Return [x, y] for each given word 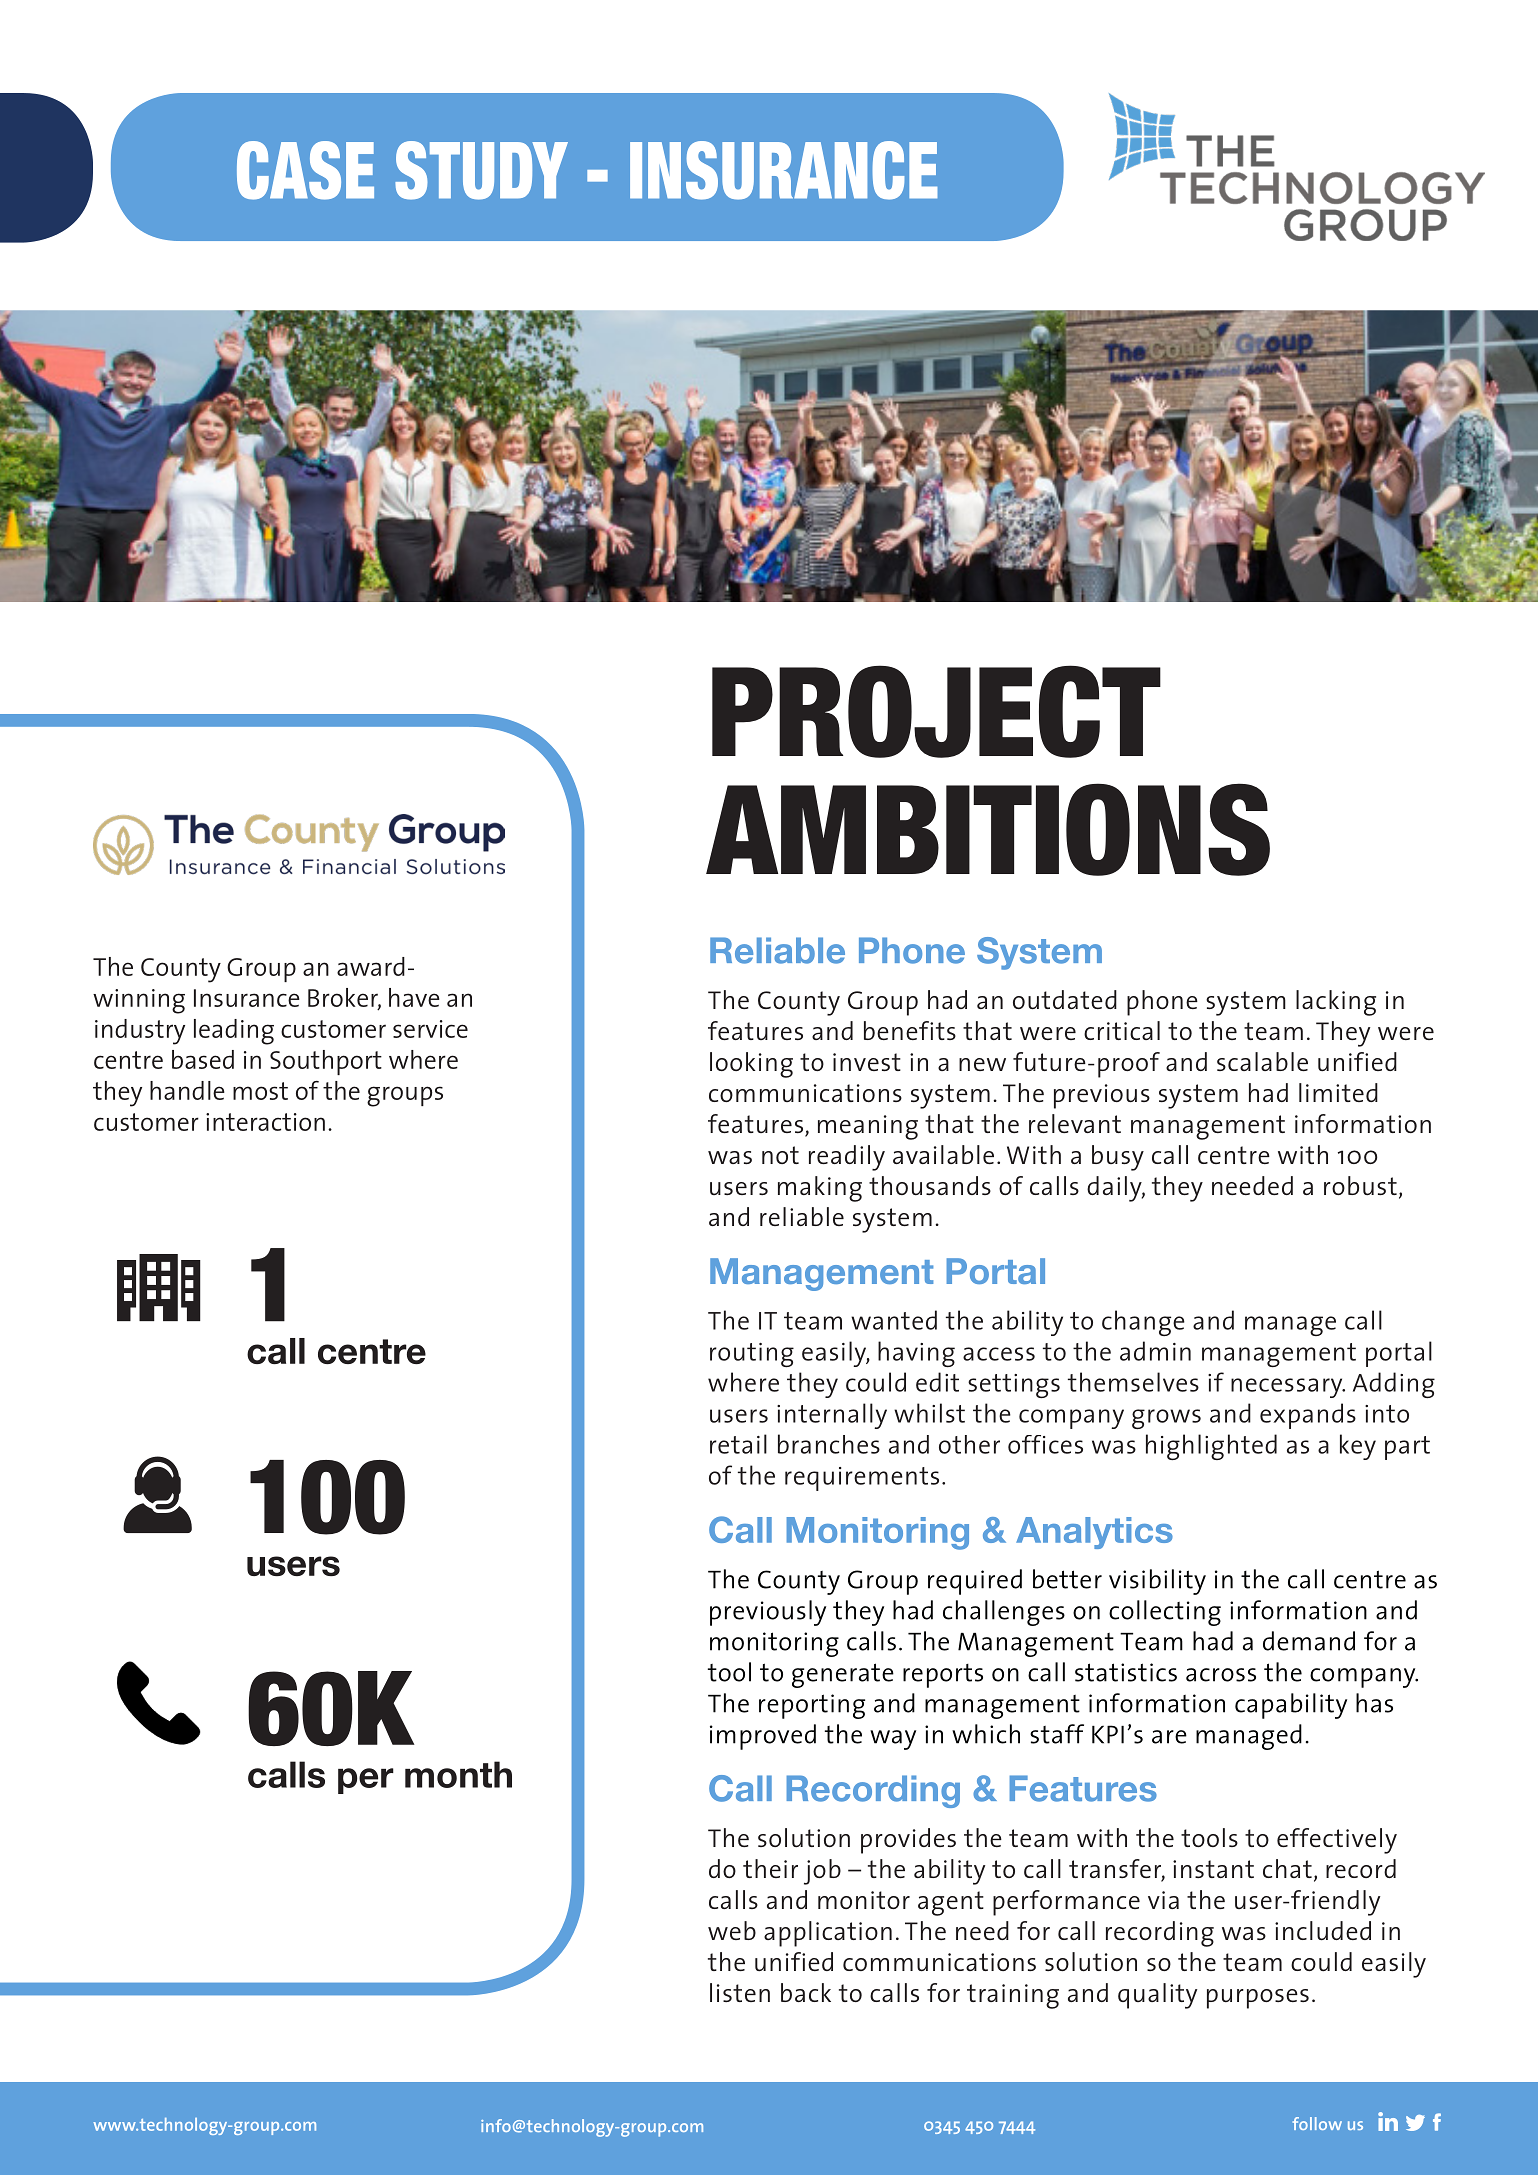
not [780, 1155]
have [414, 997]
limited [1338, 1092]
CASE [305, 170]
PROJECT [936, 711]
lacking [1336, 1003]
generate [843, 1675]
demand [1309, 1641]
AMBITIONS [988, 829]
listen [740, 1992]
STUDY [481, 170]
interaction [265, 1122]
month [458, 1774]
